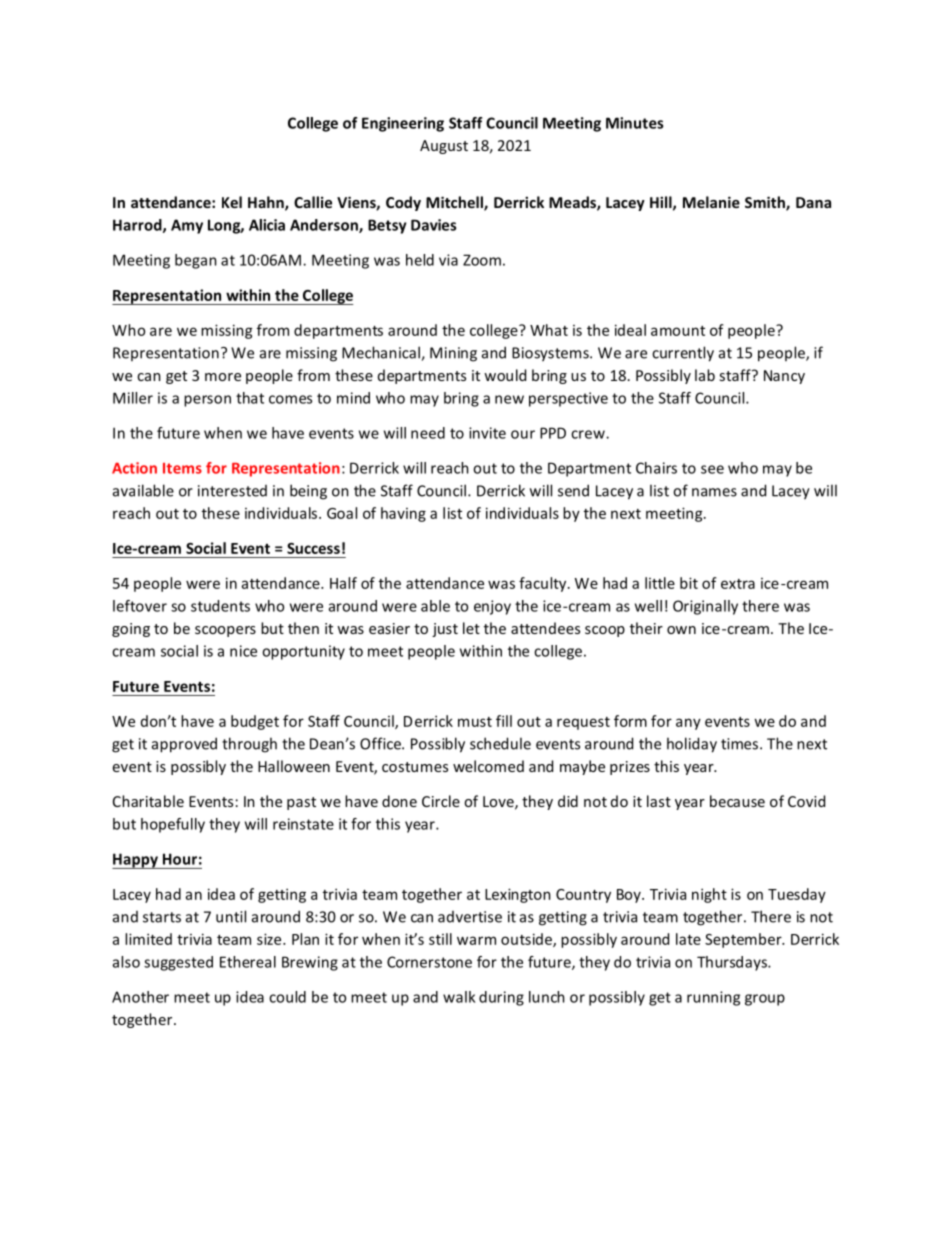 This image has height=1233, width=952. Describe the element at coordinates (178, 963) in the image. I see `suggested` at that location.
